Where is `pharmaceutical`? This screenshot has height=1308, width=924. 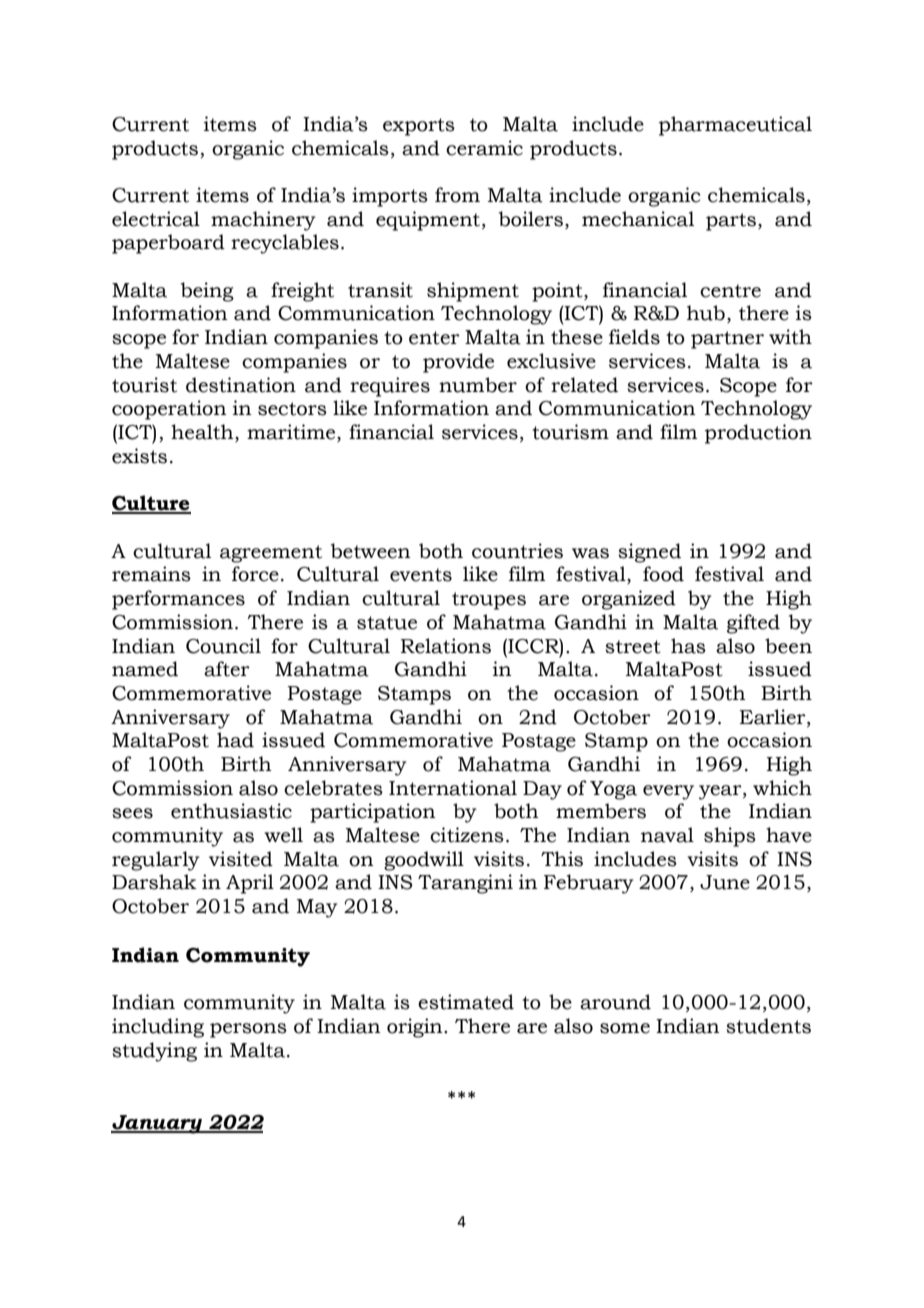
pharmaceutical is located at coordinates (735, 126).
